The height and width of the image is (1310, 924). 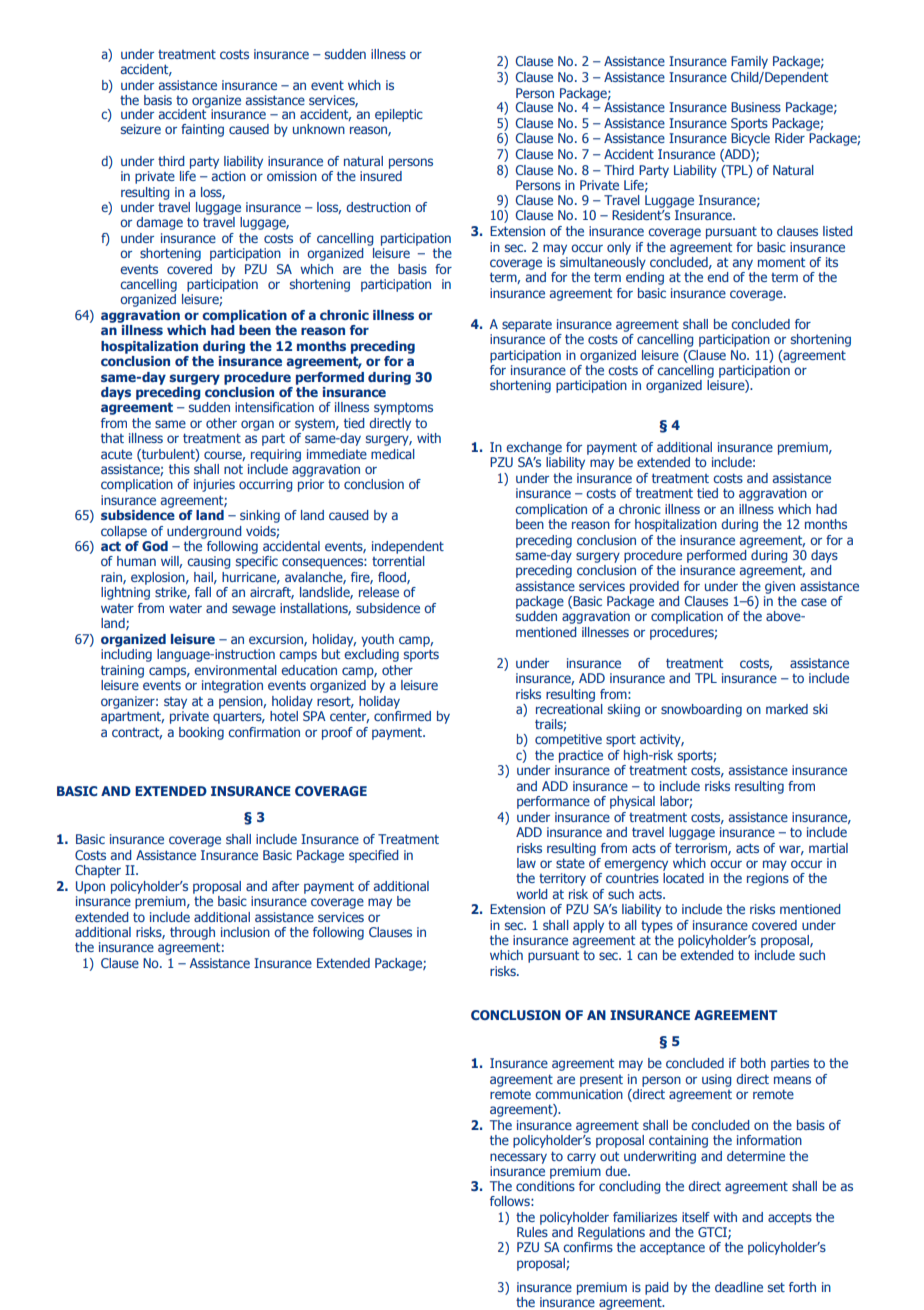 I want to click on fainting, so click(x=202, y=130).
